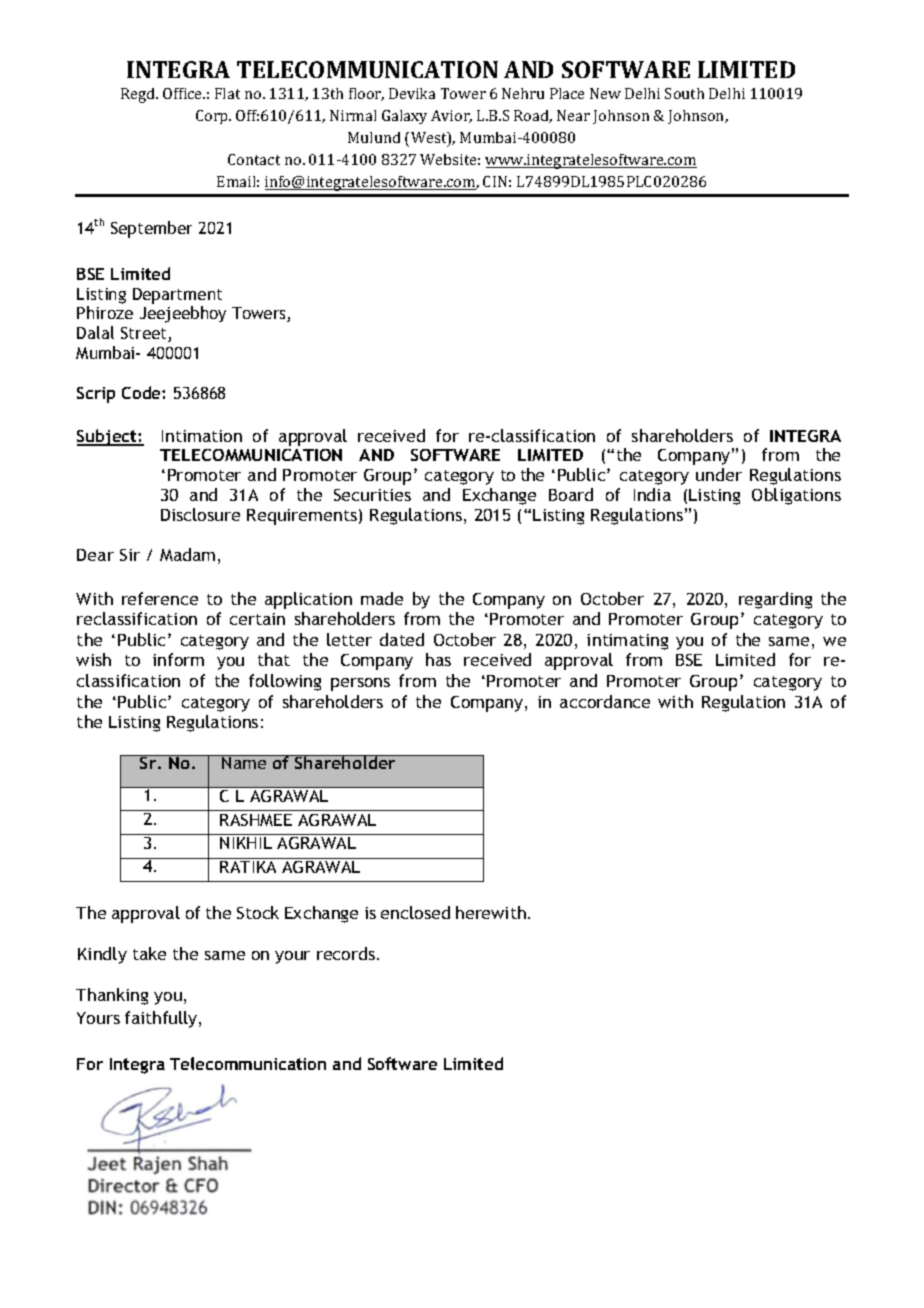 The image size is (924, 1308). Describe the element at coordinates (382, 598) in the image. I see `made` at that location.
